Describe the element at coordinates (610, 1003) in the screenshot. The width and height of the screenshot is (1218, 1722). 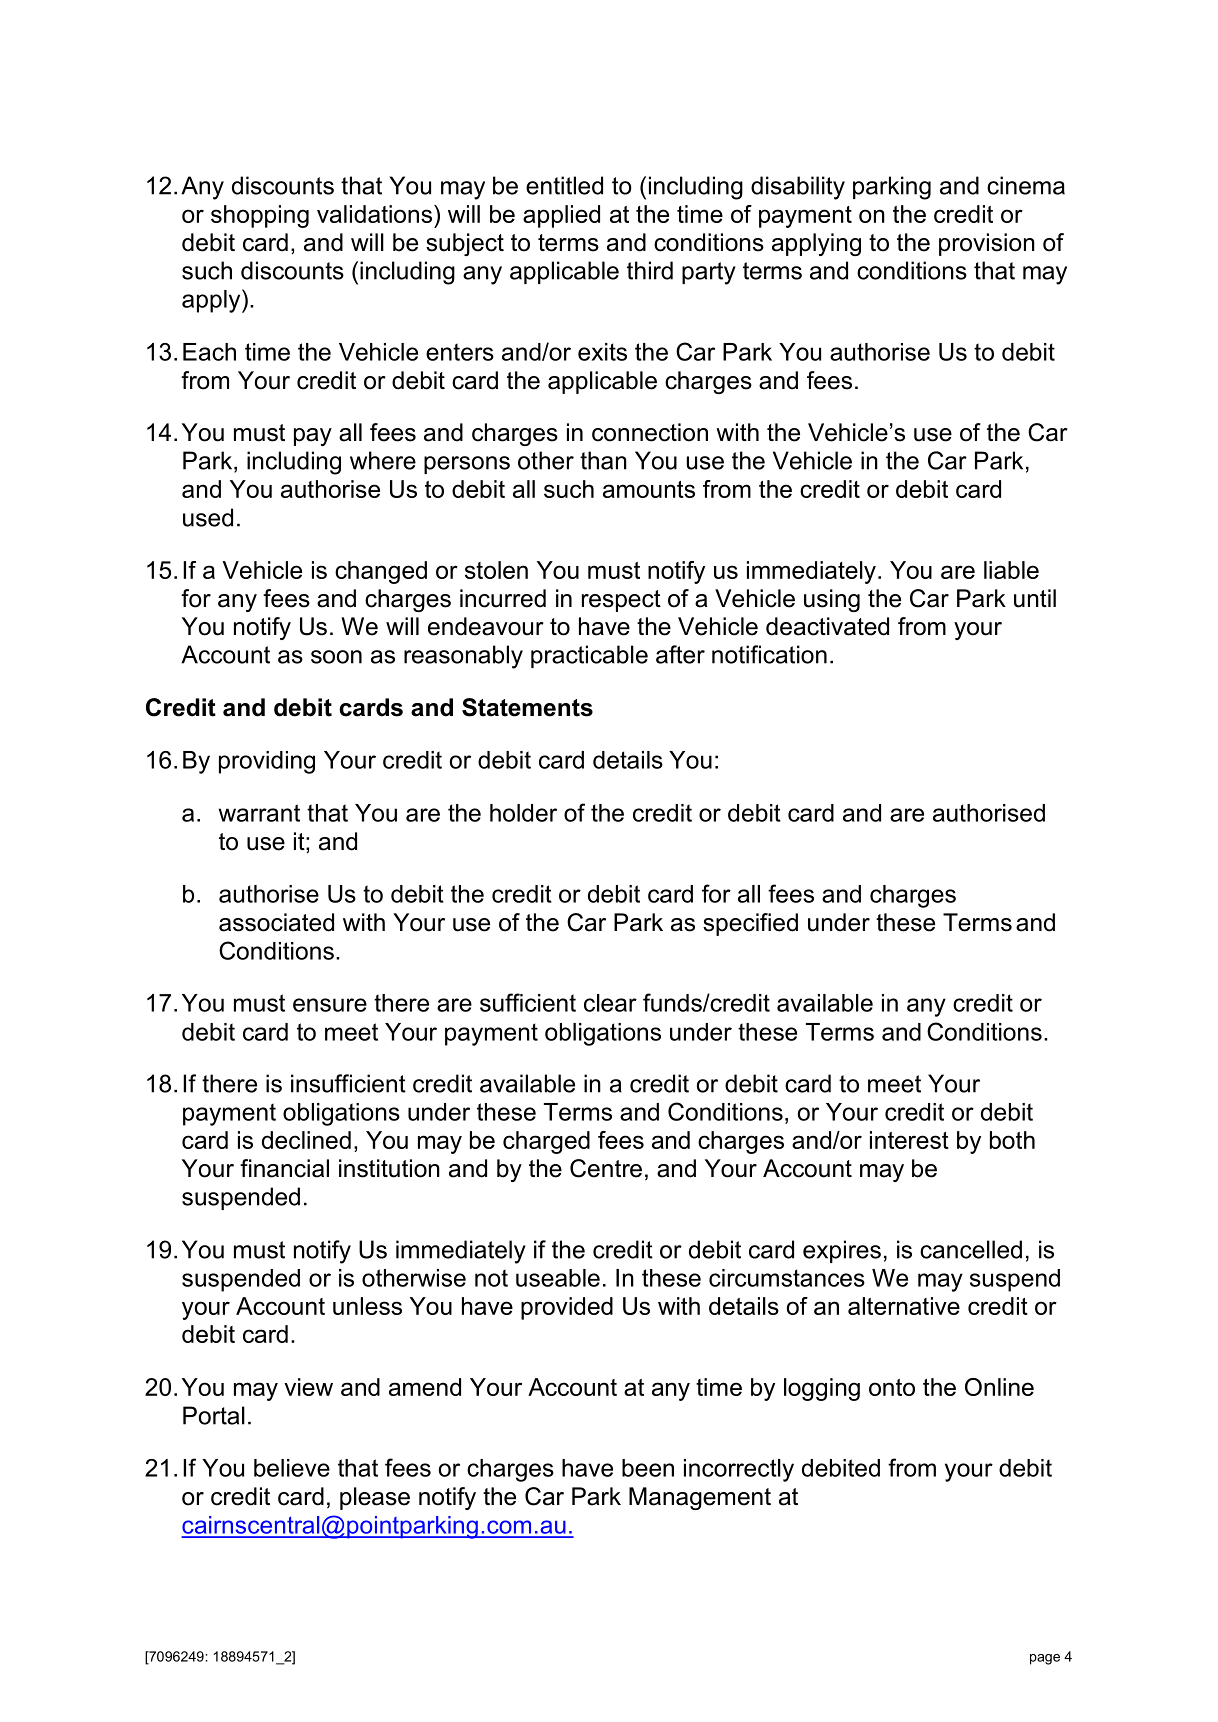
I see `clear` at that location.
